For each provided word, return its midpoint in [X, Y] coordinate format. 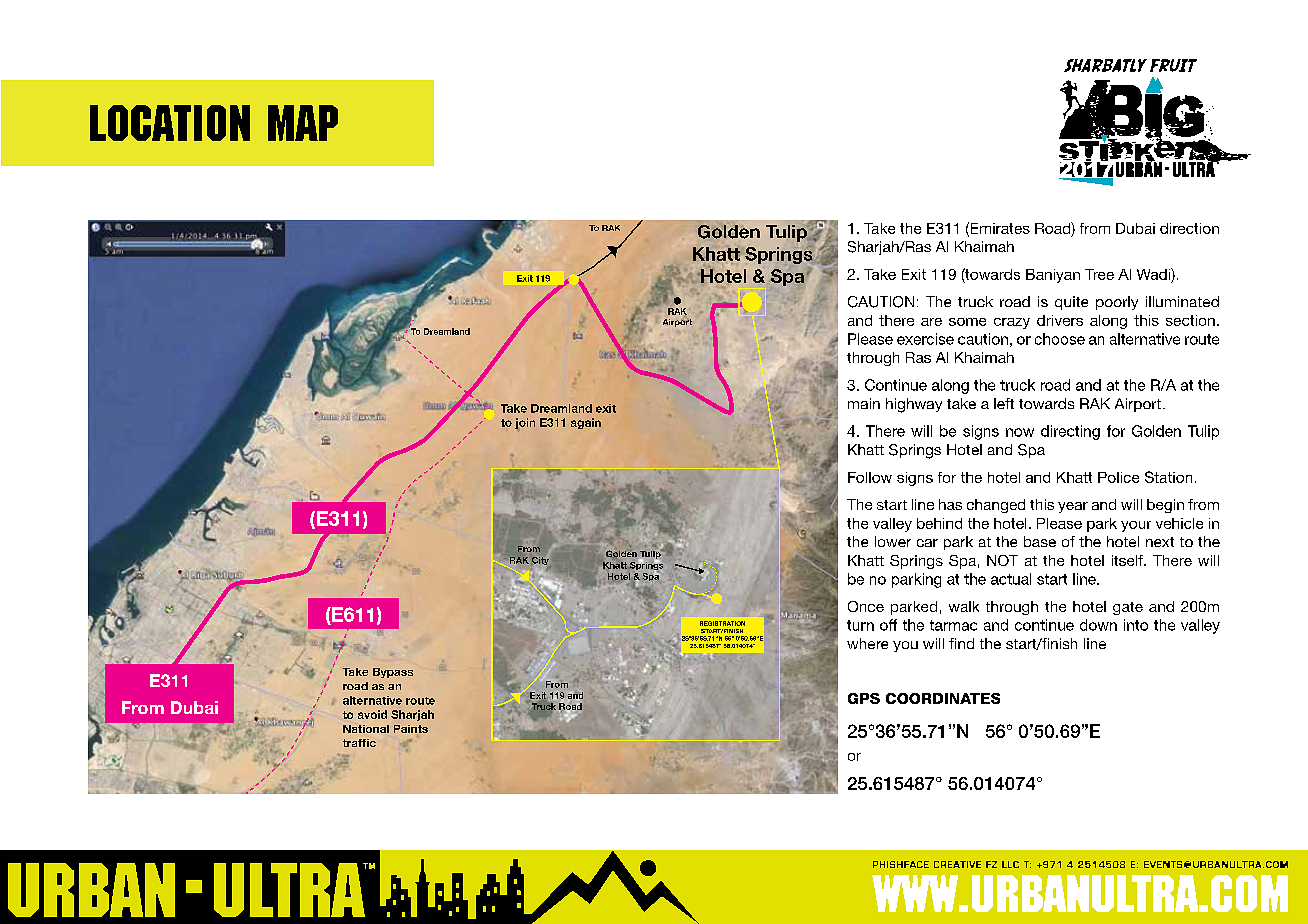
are [931, 322]
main [864, 403]
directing [1070, 432]
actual [1011, 579]
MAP [303, 123]
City [540, 561]
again [586, 423]
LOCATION [170, 123]
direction [1189, 228]
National [366, 729]
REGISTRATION [722, 623]
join [525, 424]
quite [1071, 303]
